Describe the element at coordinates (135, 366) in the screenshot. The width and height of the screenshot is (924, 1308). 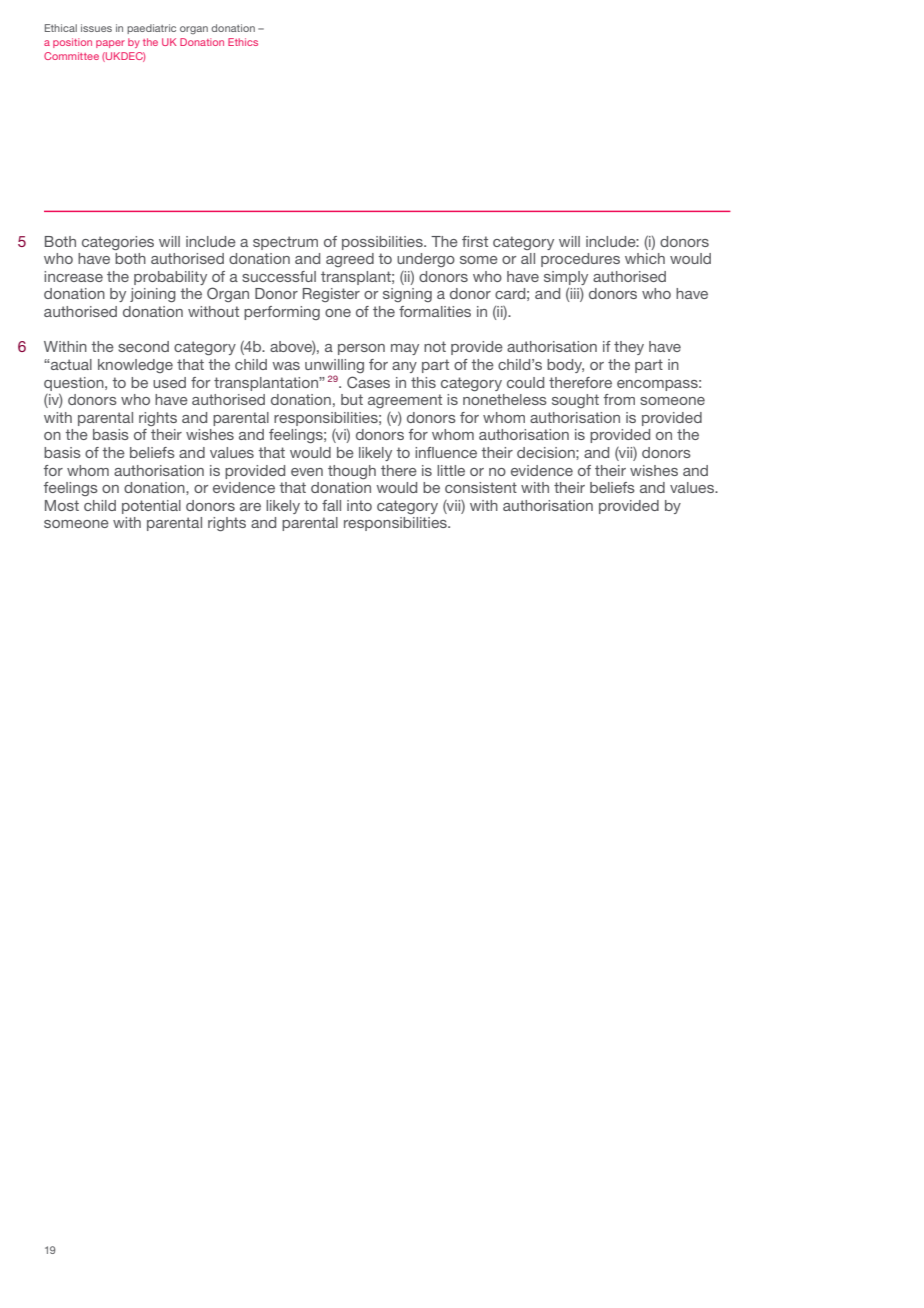
I see `knowledge` at that location.
